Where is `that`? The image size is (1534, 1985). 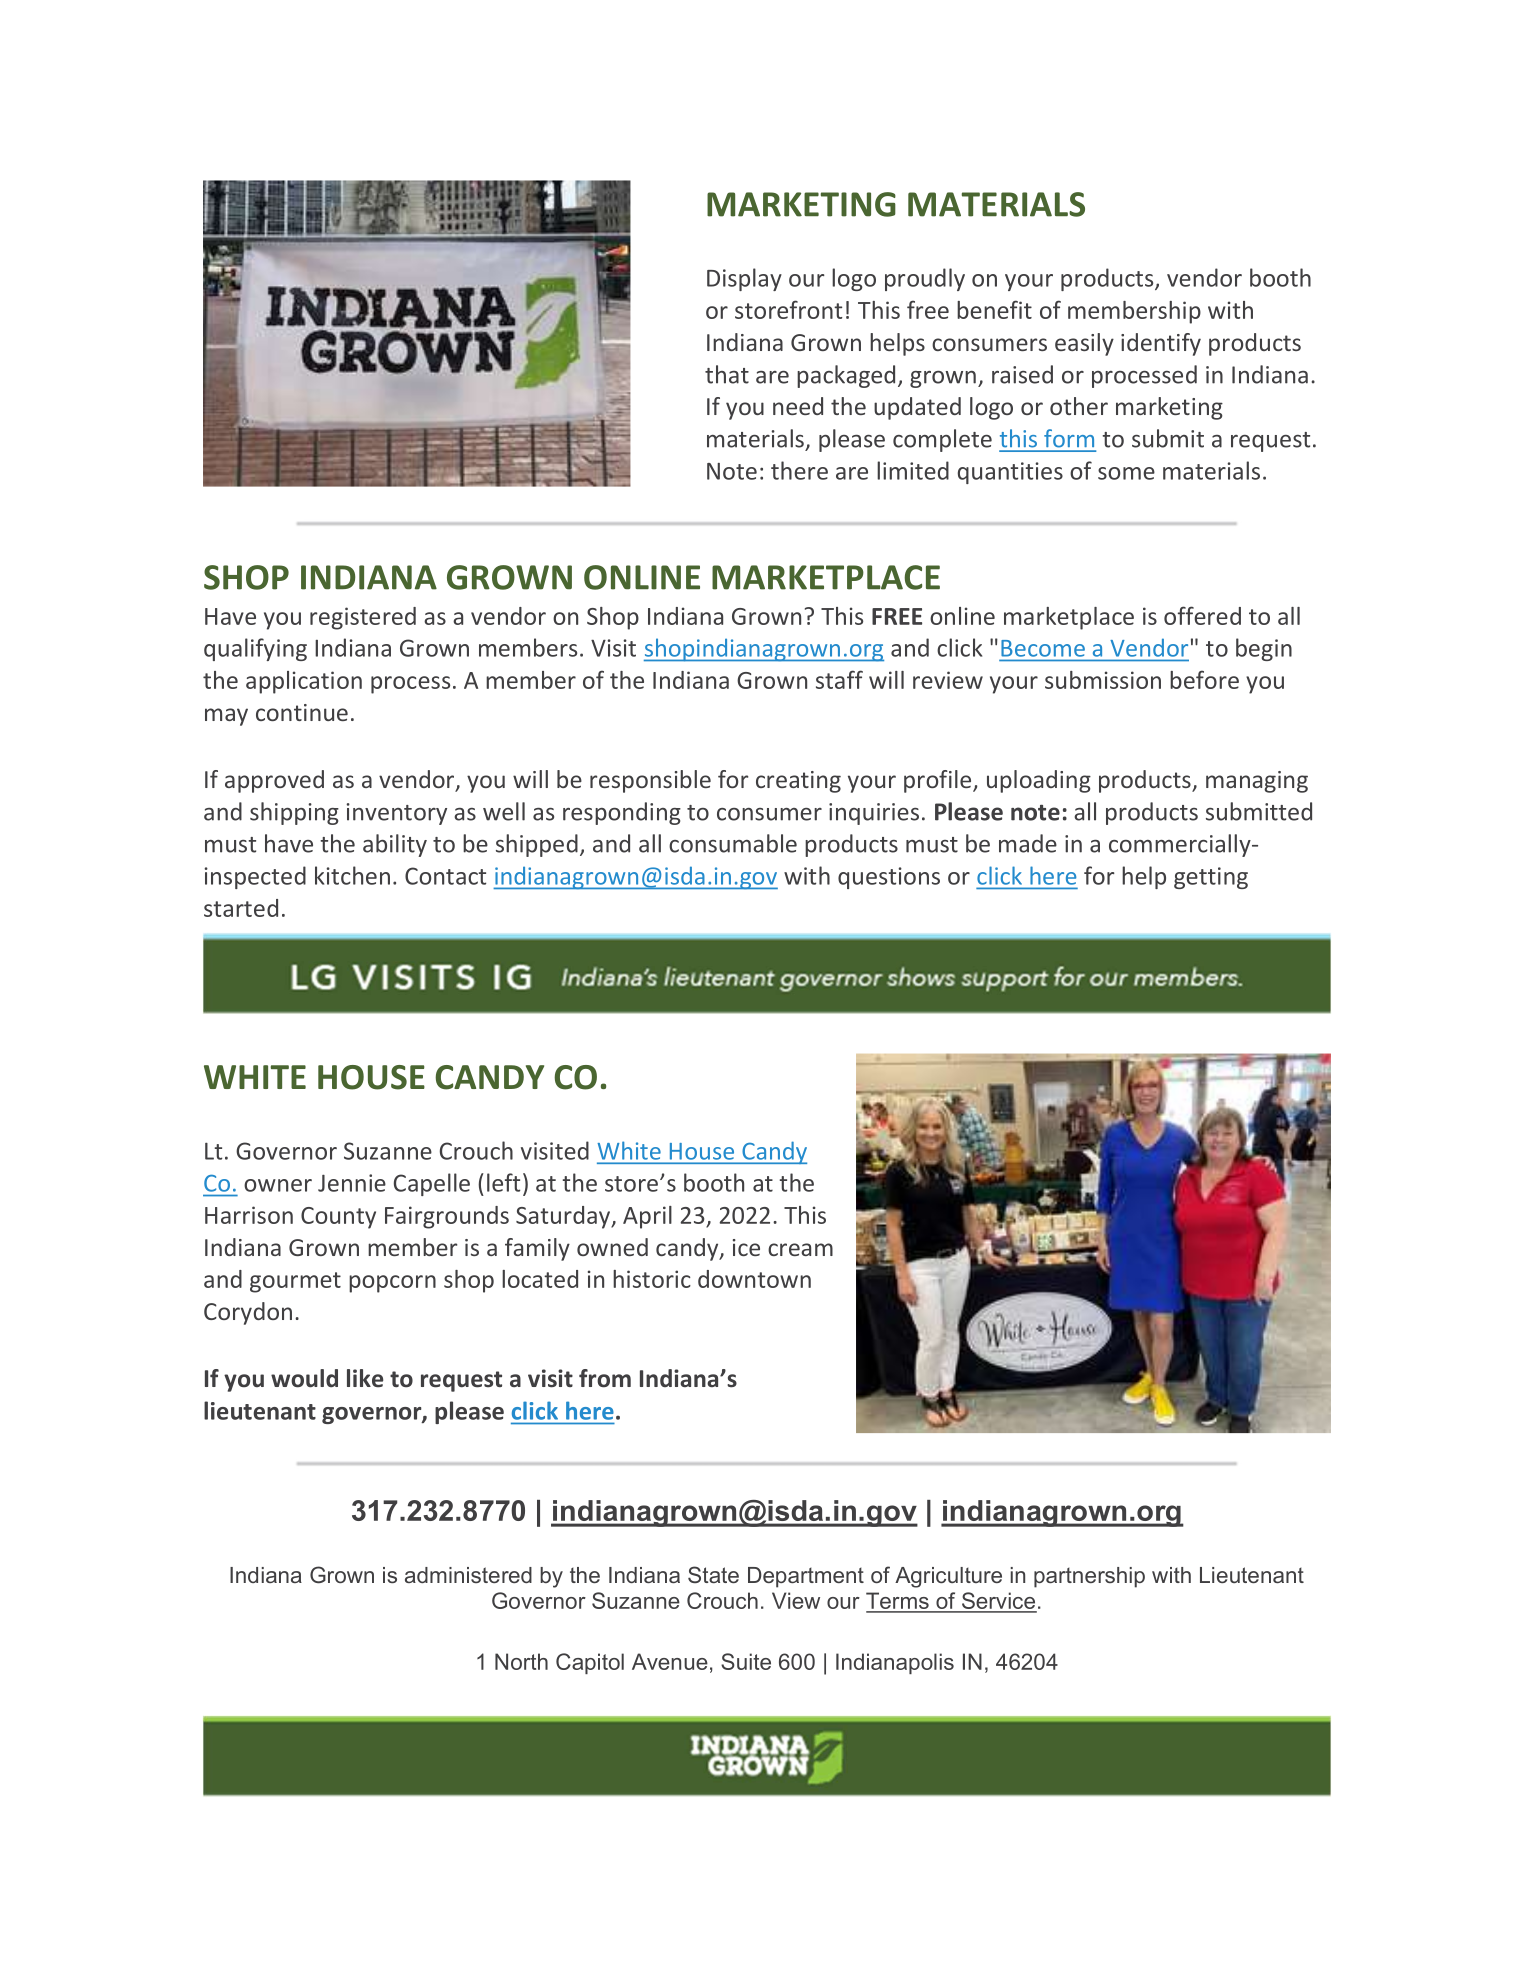
that is located at coordinates (727, 374).
